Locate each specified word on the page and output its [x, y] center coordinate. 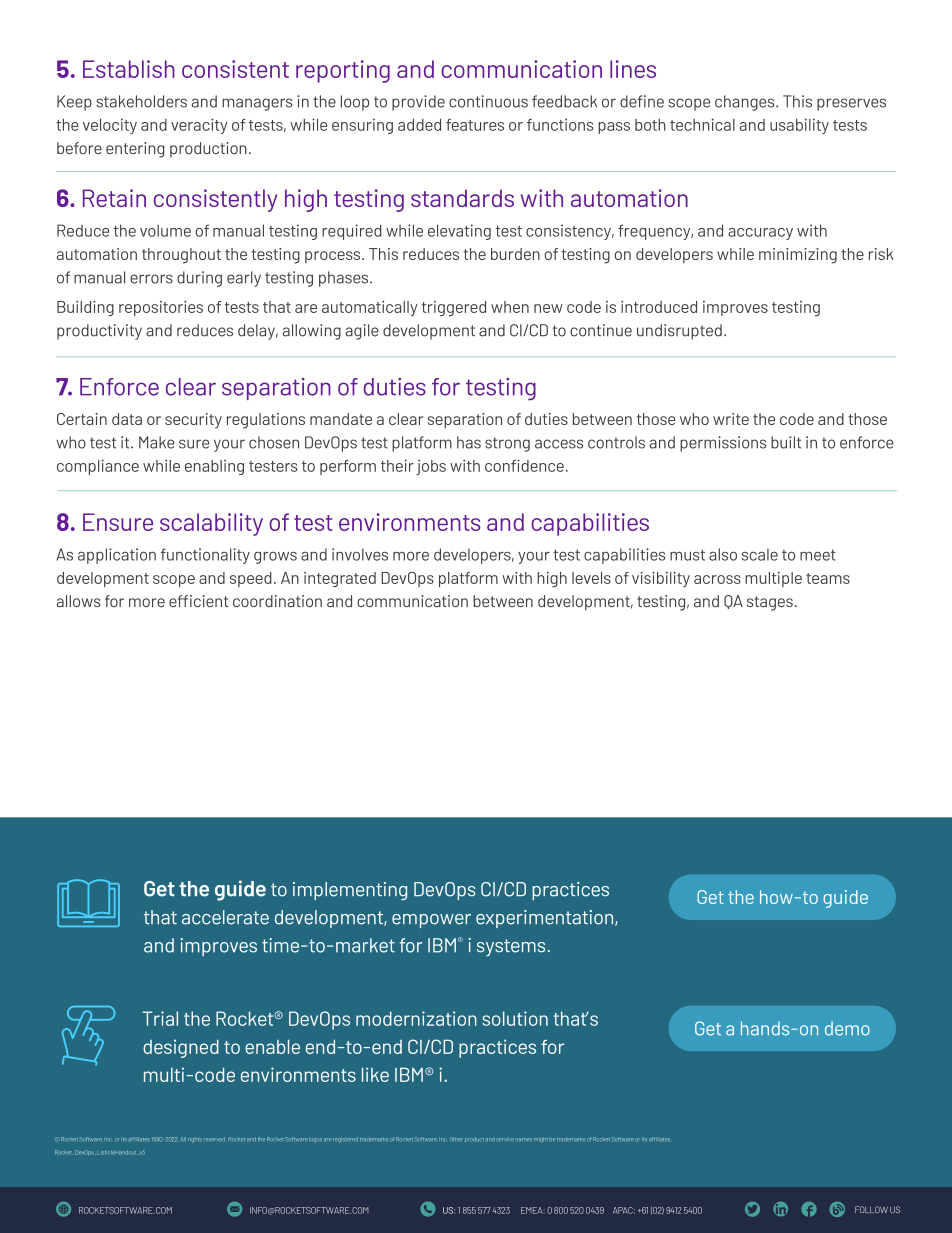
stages [770, 603]
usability [799, 126]
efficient [199, 601]
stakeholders [141, 101]
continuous [488, 101]
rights [195, 1140]
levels [591, 578]
